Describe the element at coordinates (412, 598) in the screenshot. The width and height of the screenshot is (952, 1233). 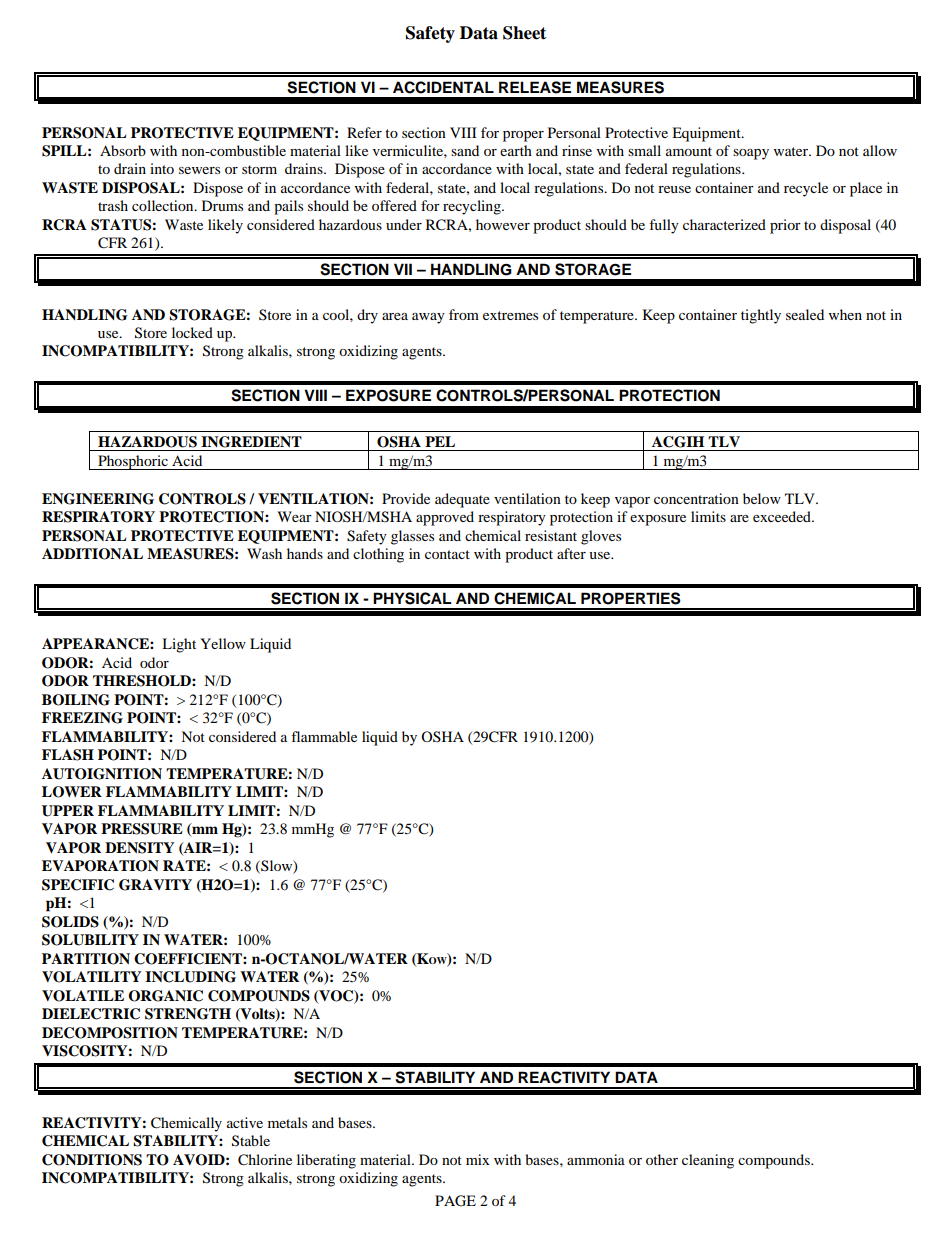
I see `PHYSICAL` at that location.
